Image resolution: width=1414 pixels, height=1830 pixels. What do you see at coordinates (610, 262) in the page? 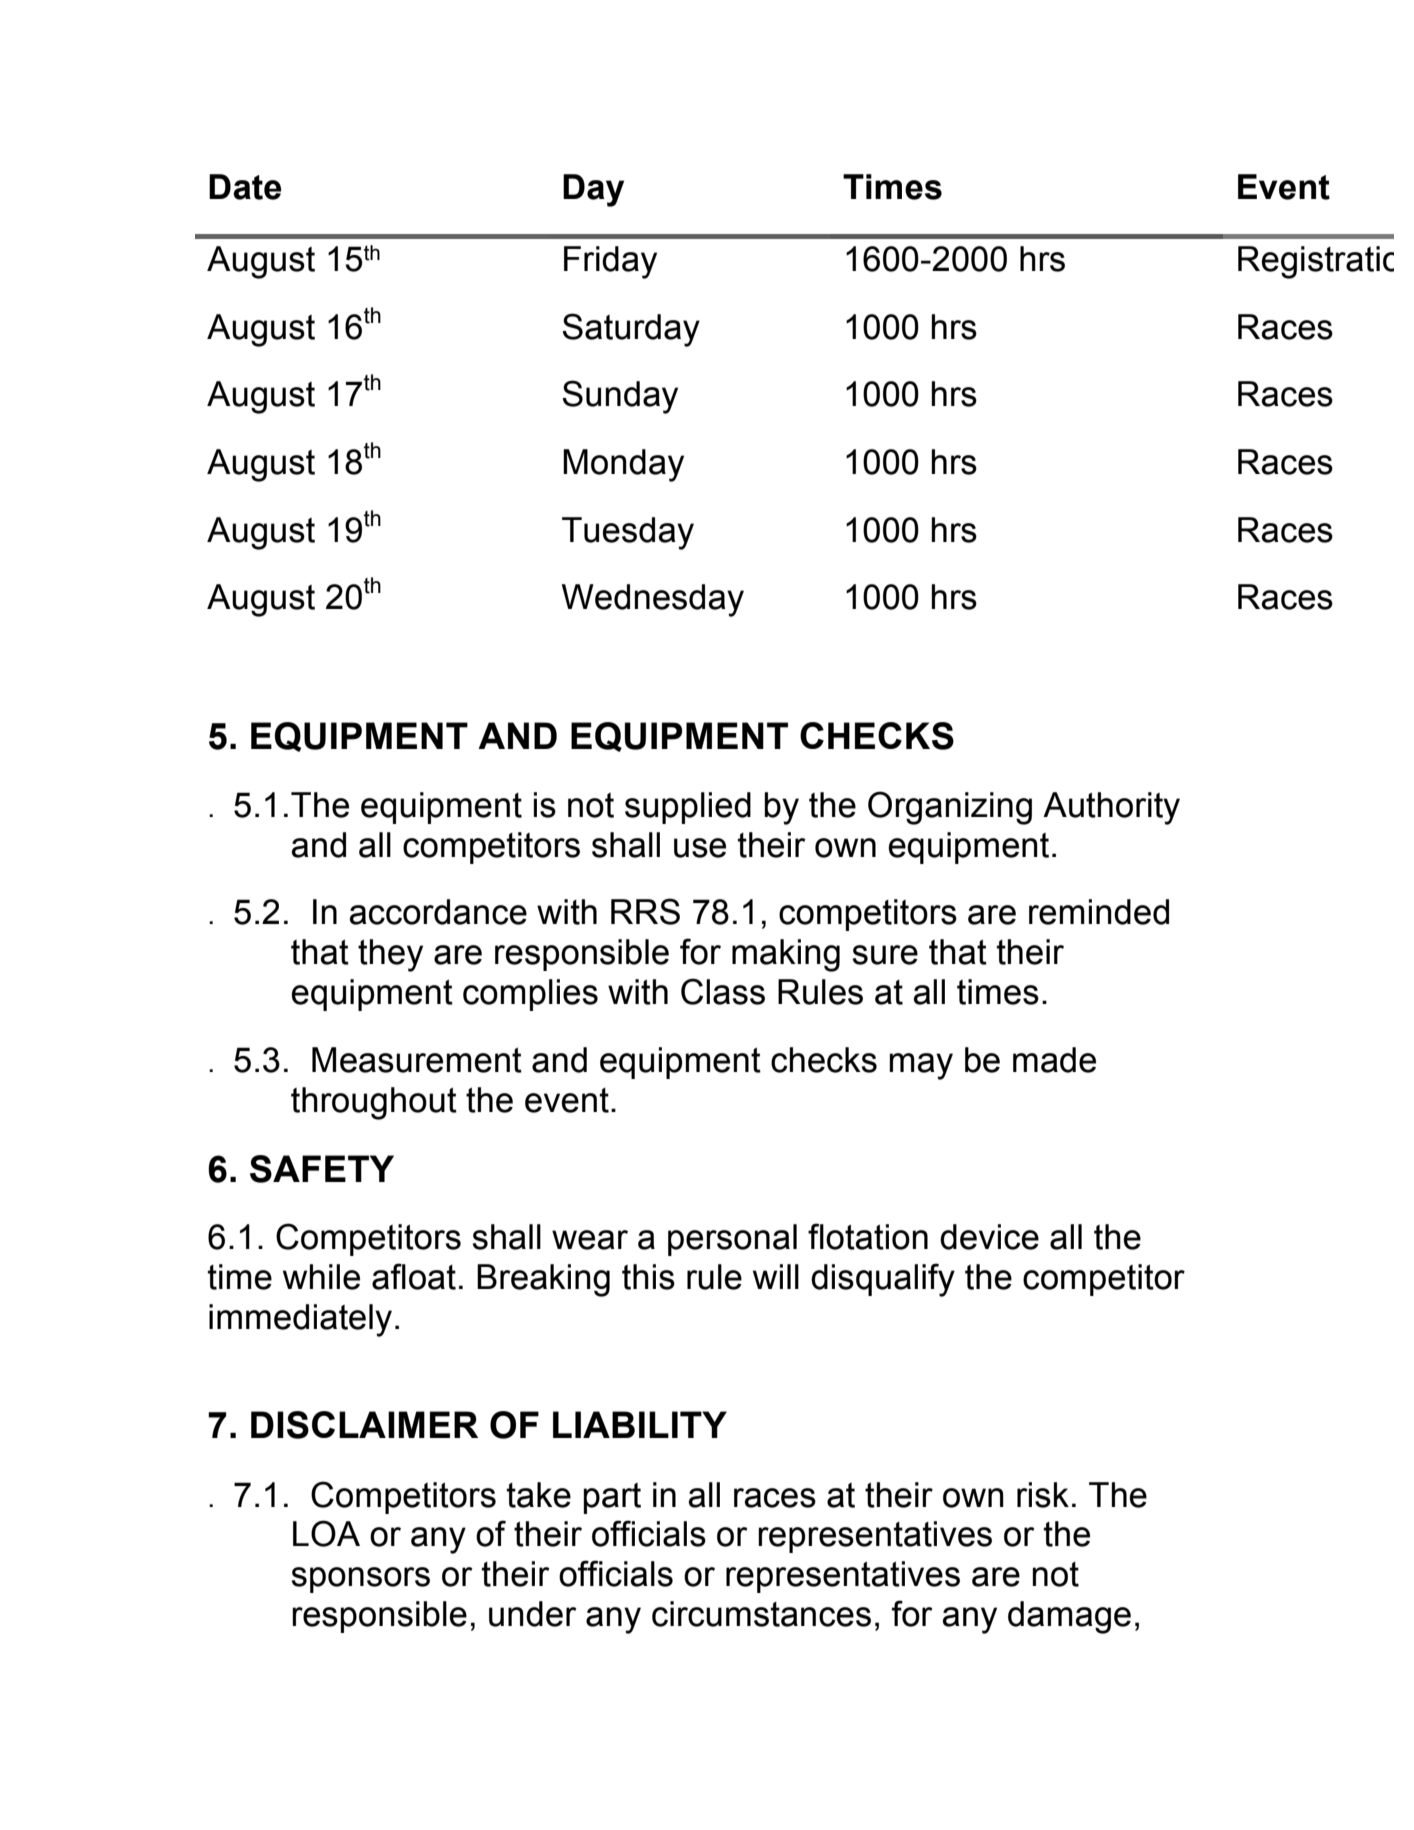
I see `Friday` at bounding box center [610, 262].
